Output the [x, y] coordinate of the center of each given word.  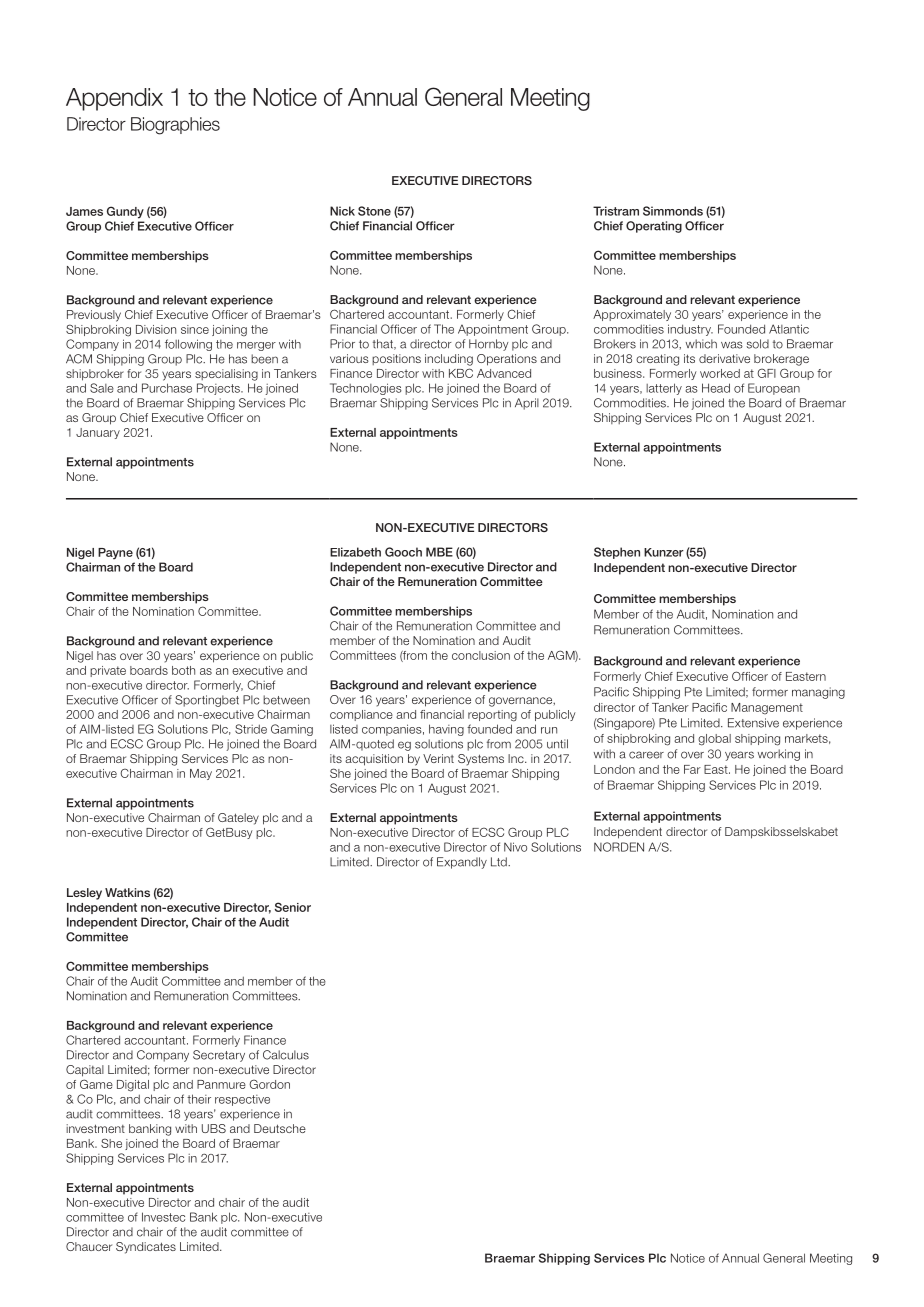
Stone [374, 211]
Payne [115, 554]
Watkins [127, 892]
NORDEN [619, 847]
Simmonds [673, 211]
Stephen [617, 553]
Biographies [175, 126]
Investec [163, 1217]
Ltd [500, 862]
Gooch [403, 552]
